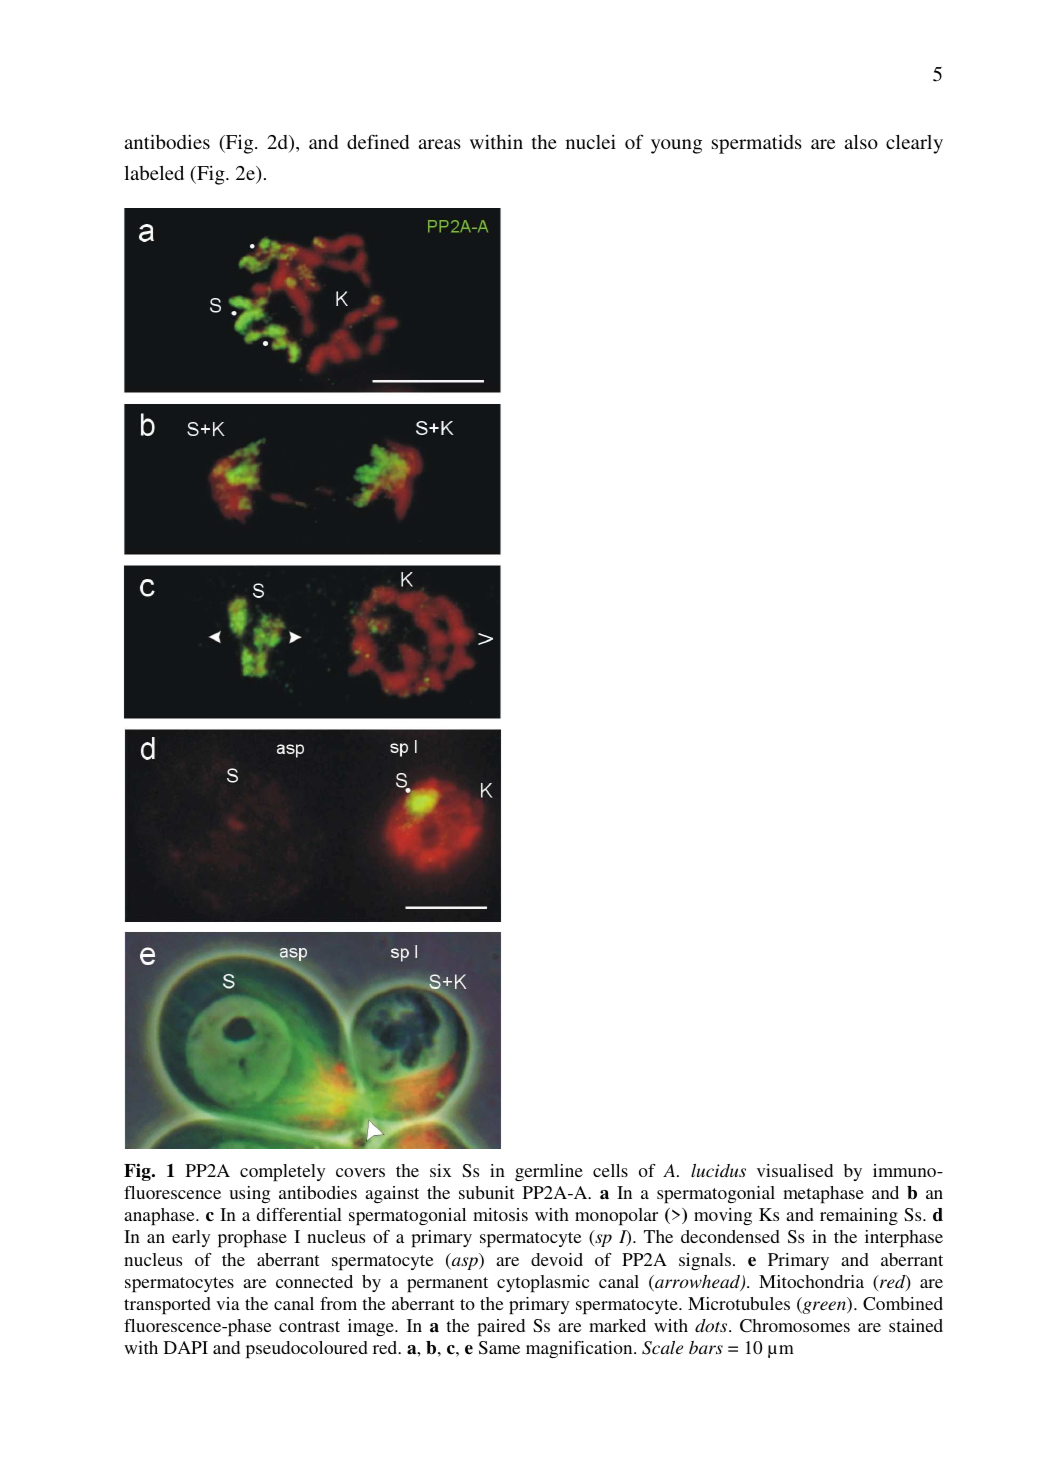 Image resolution: width=1042 pixels, height=1474 pixels. What do you see at coordinates (591, 141) in the screenshot?
I see `nuclei` at bounding box center [591, 141].
